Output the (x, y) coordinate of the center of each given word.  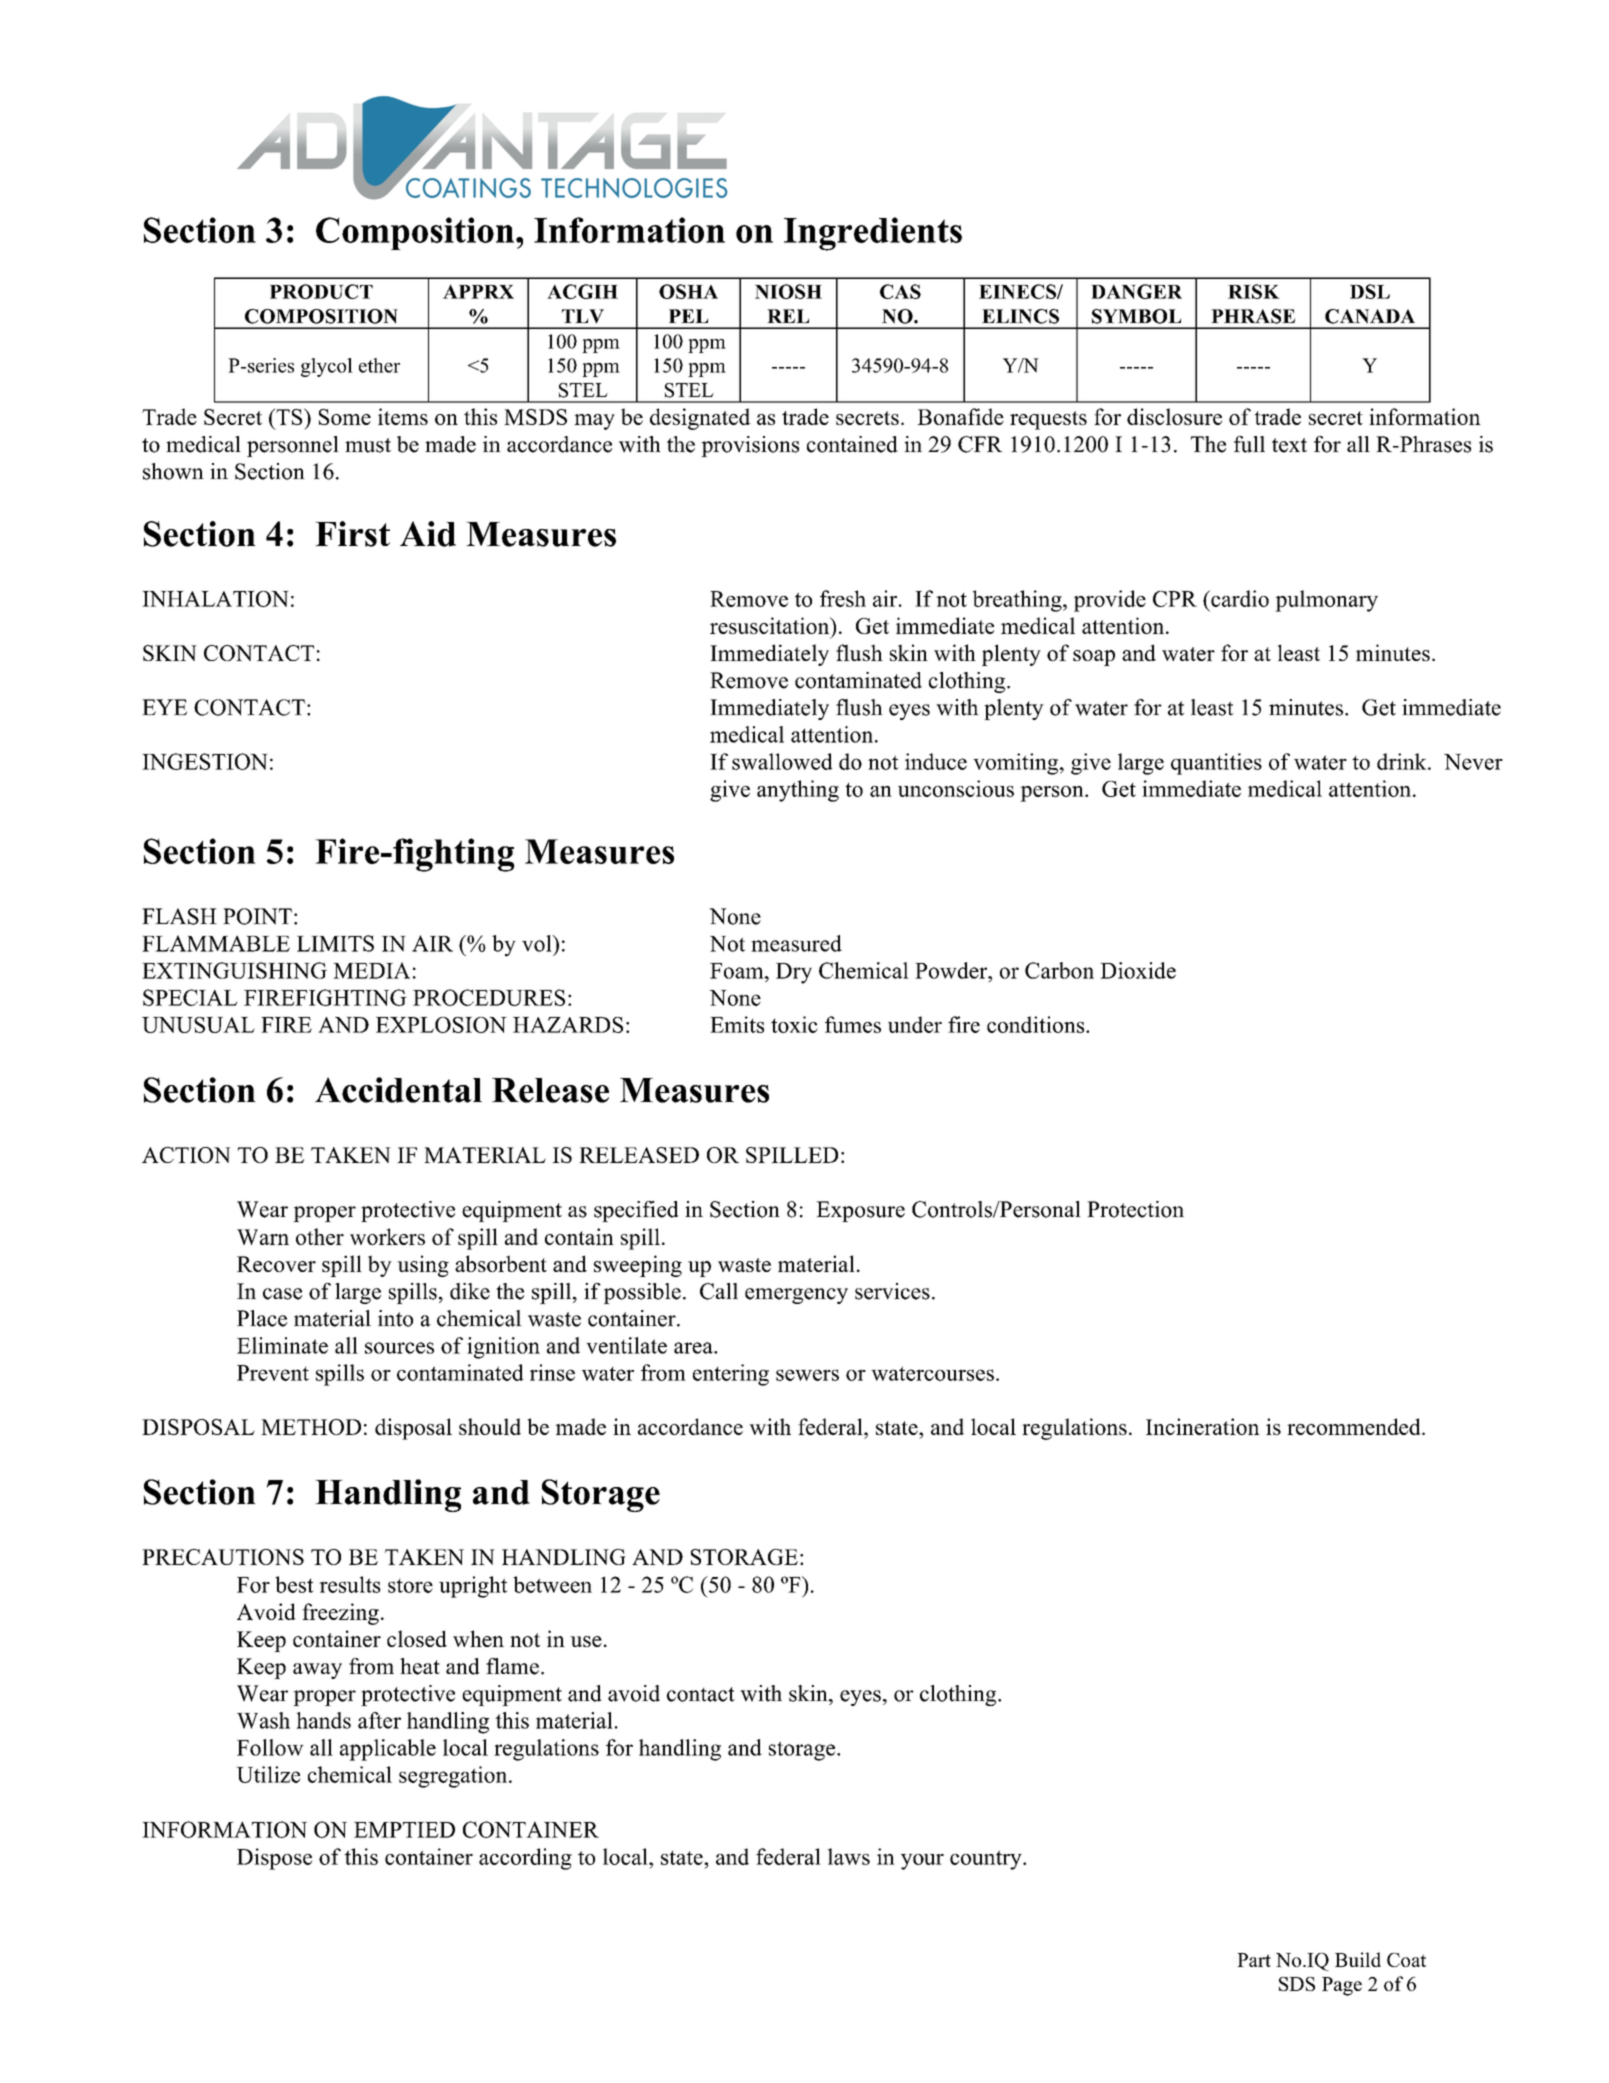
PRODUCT (321, 291)
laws (848, 1856)
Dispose (274, 1859)
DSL (1370, 291)
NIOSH (788, 291)
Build (1358, 1959)
